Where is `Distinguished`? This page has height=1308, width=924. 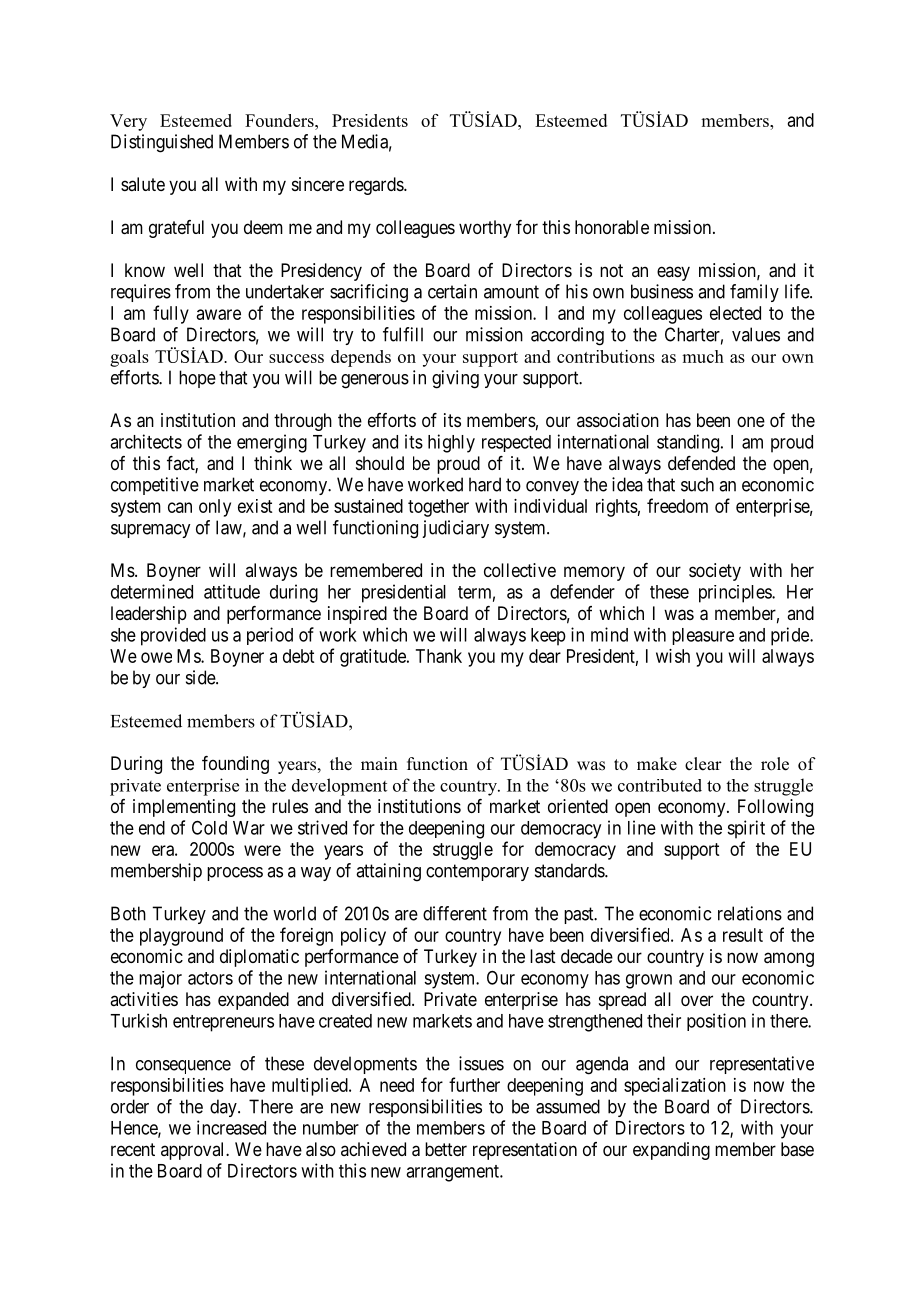
Distinguished is located at coordinates (162, 143).
